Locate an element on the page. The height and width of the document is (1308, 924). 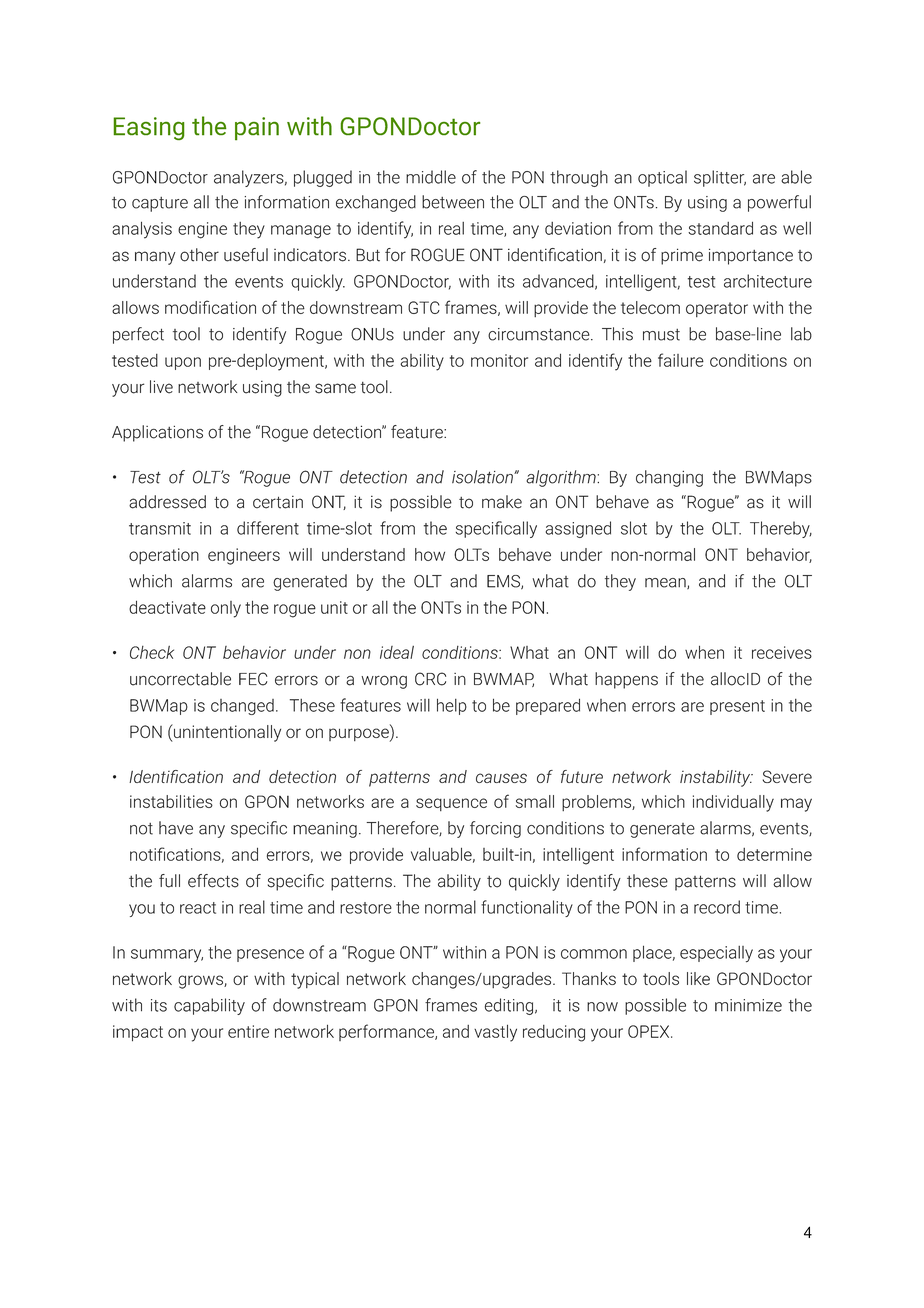
splitter is located at coordinates (720, 178).
